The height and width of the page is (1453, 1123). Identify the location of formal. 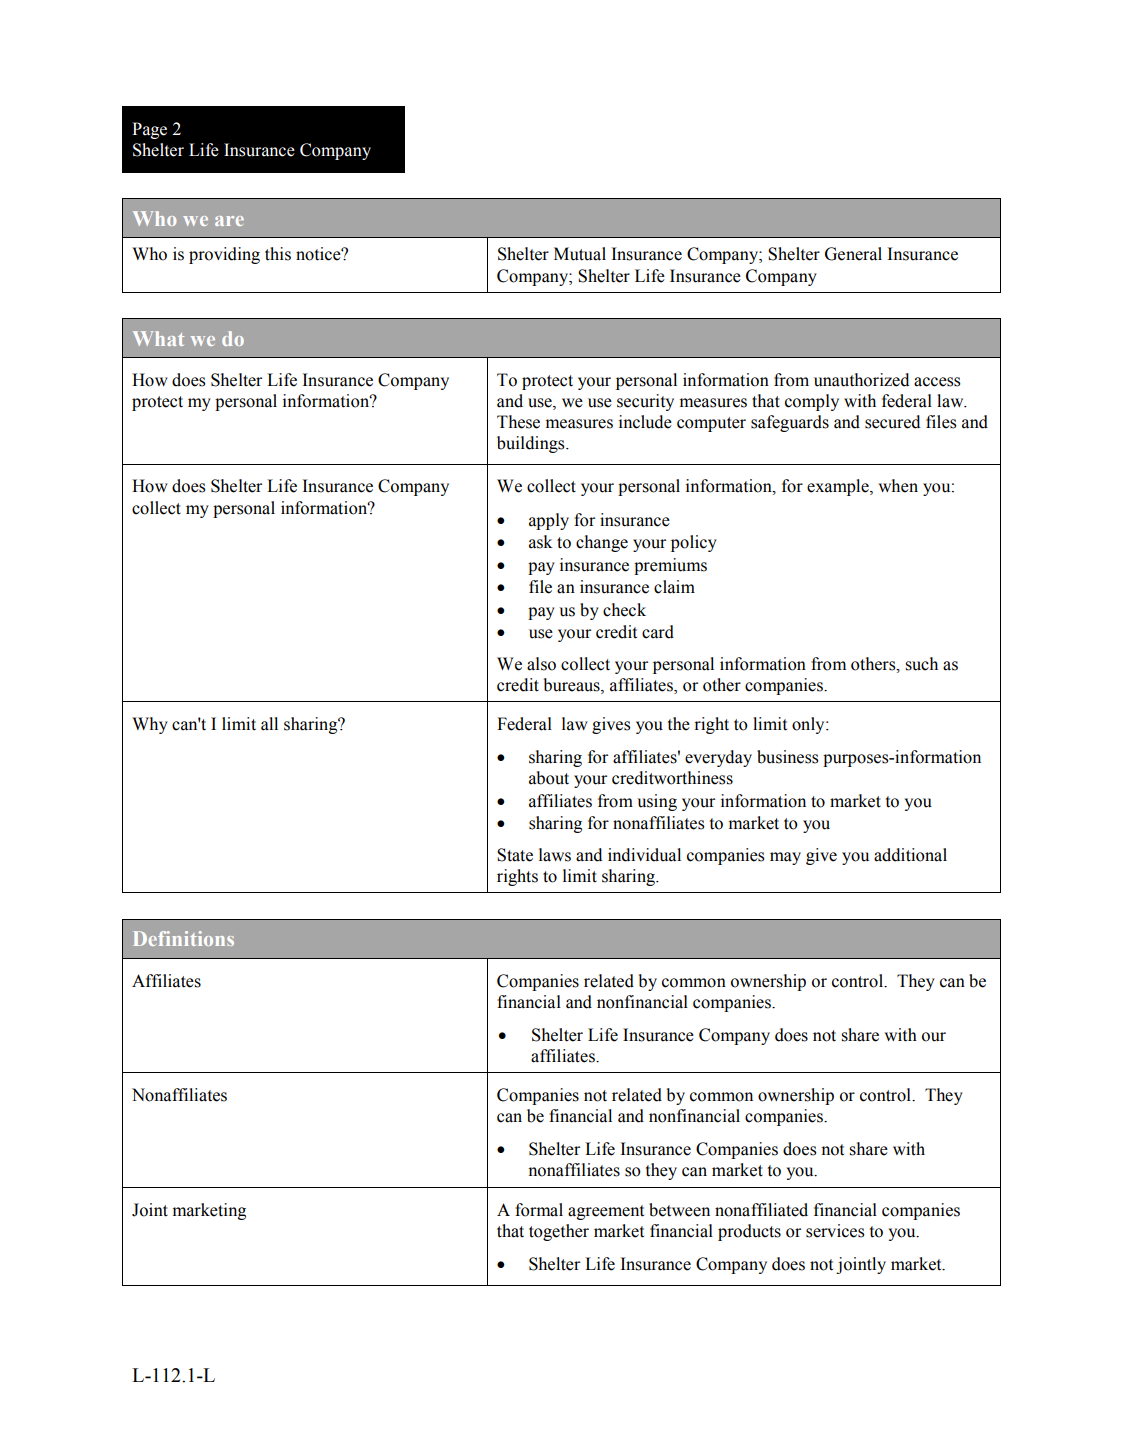
(539, 1210).
